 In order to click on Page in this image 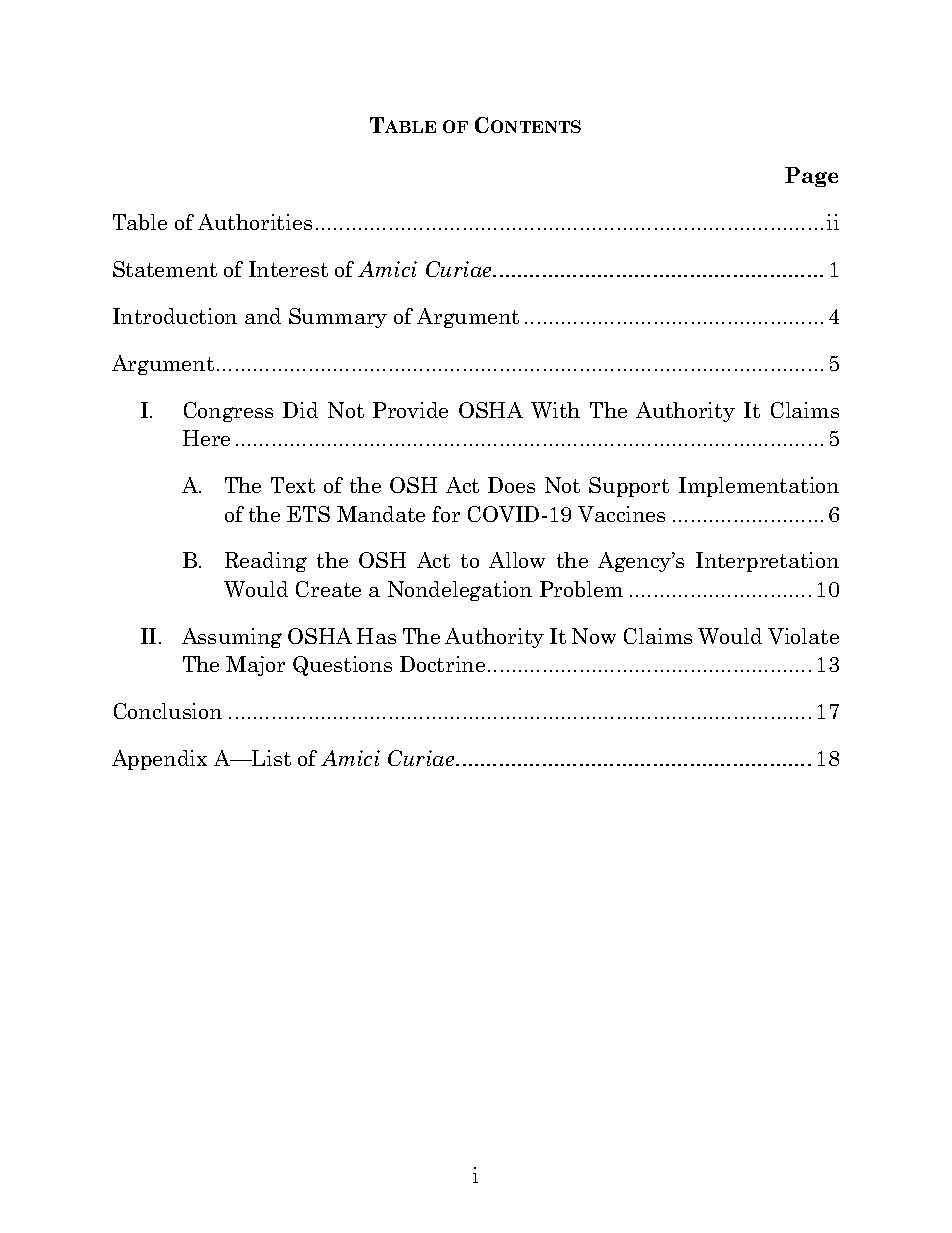, I will do `click(811, 177)`.
